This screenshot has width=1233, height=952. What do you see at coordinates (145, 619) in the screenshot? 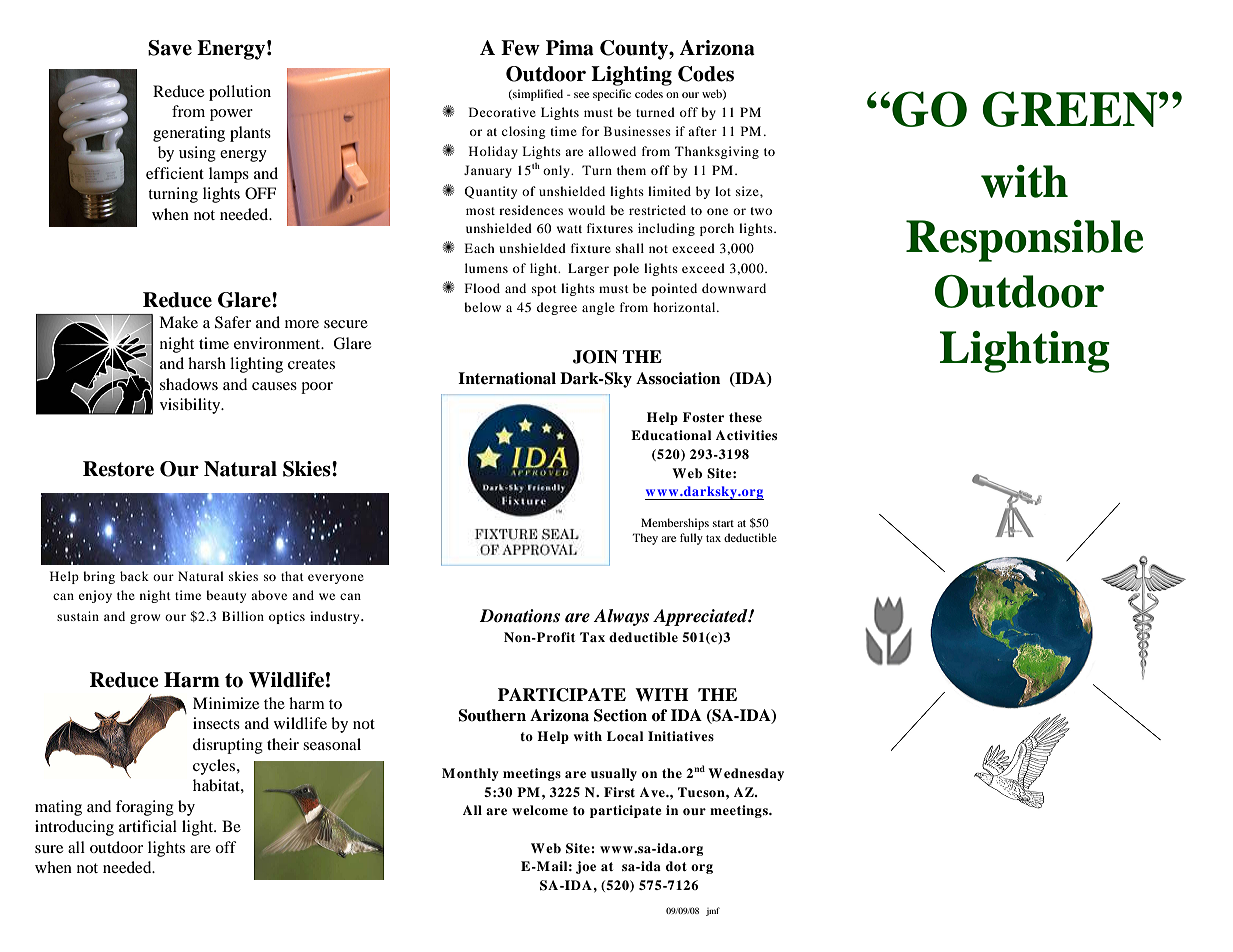
I see `grow` at bounding box center [145, 619].
